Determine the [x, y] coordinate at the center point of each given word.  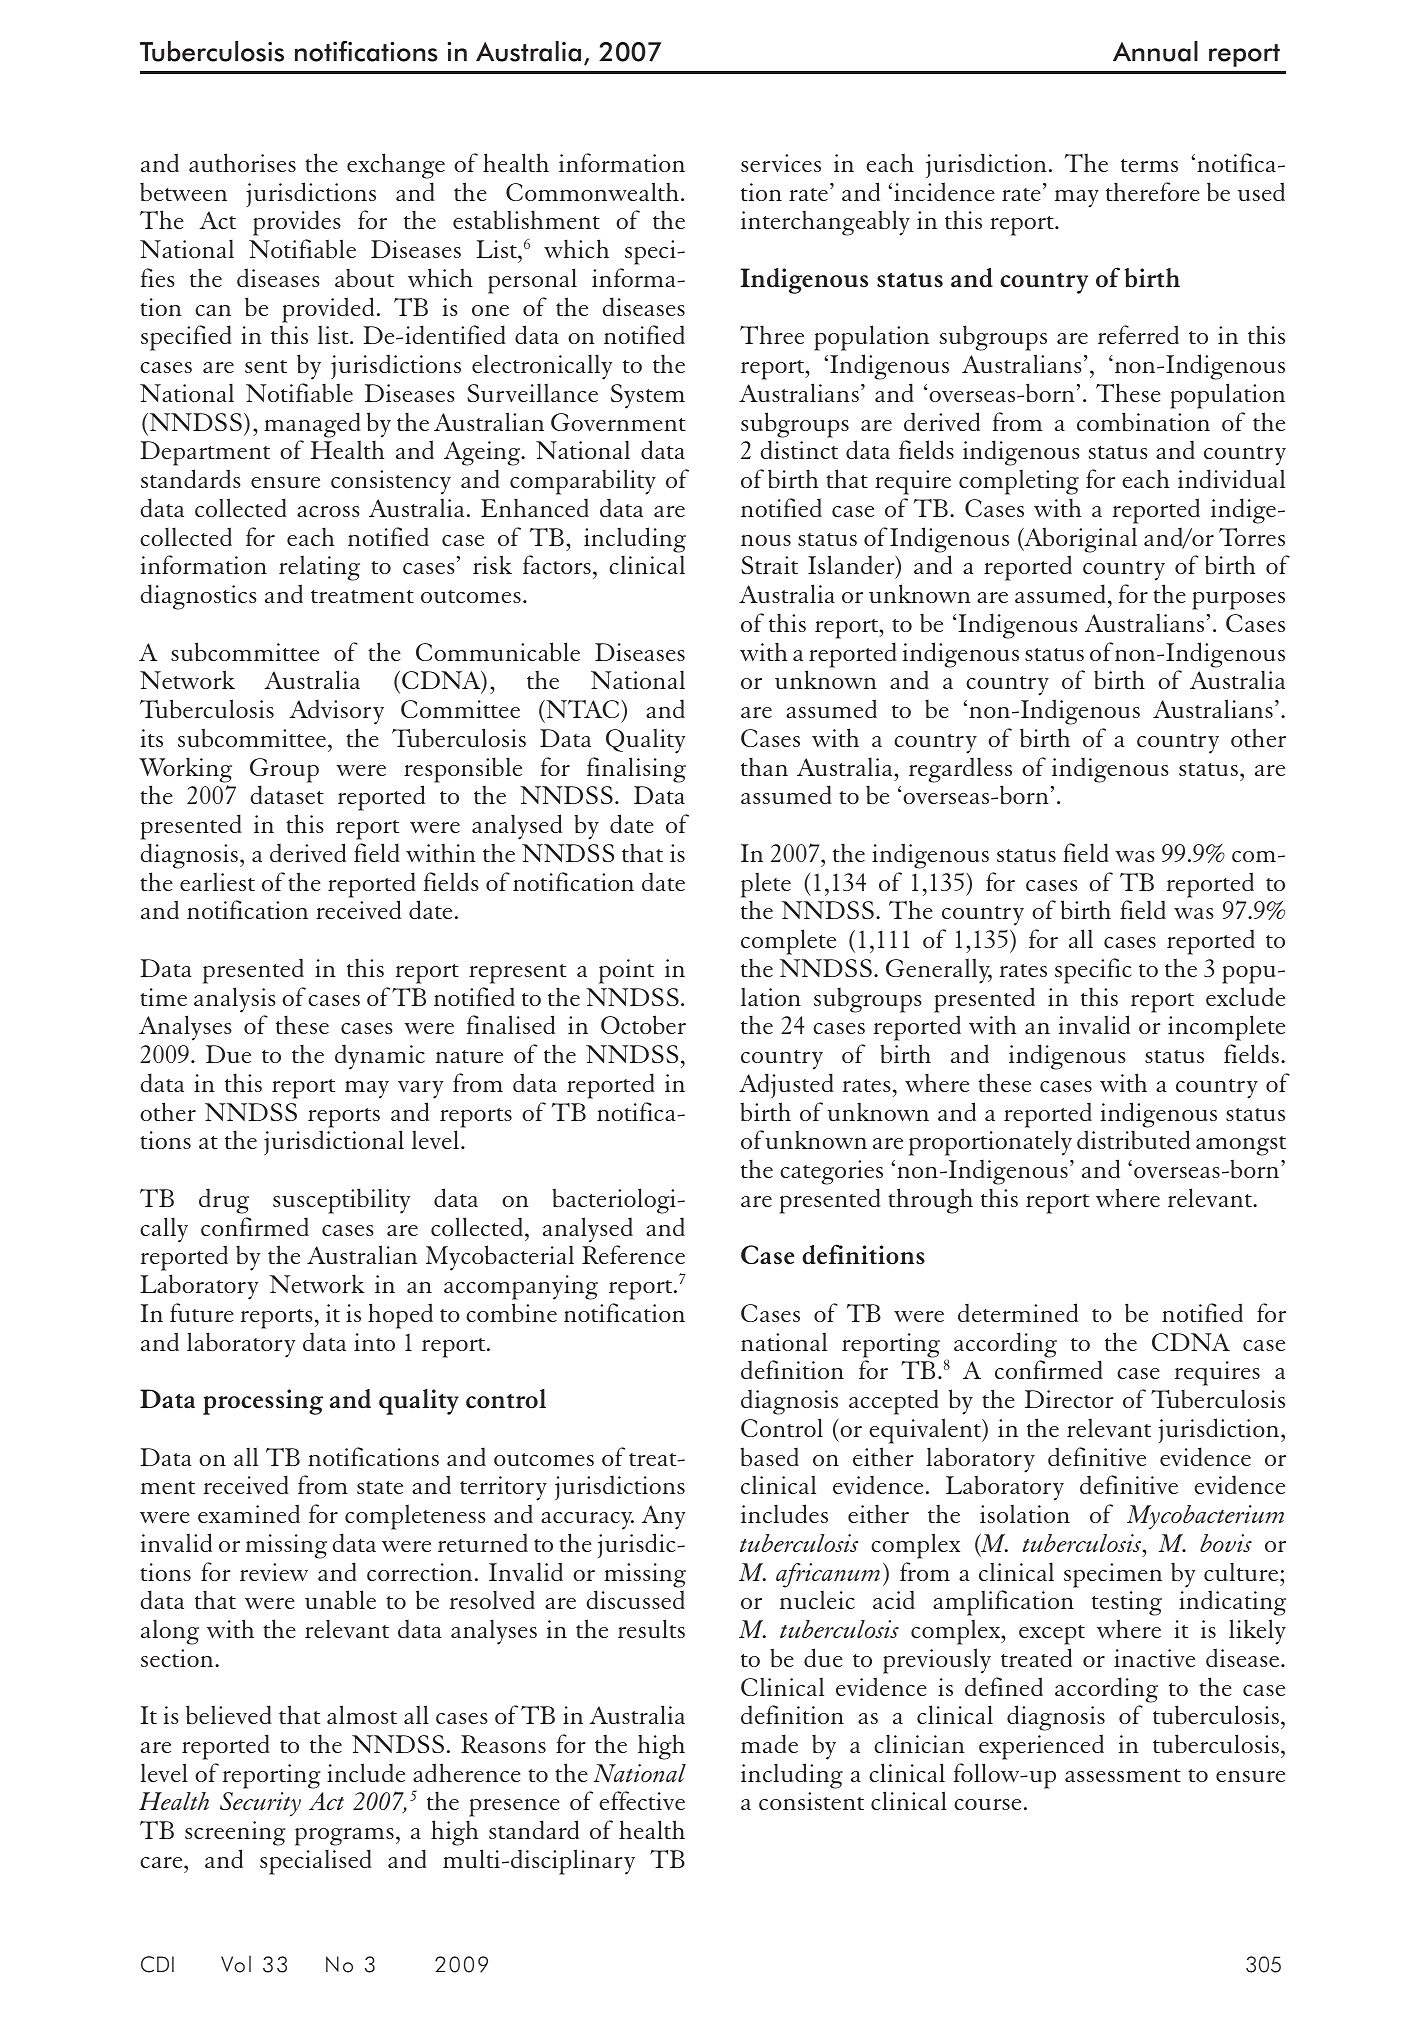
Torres [1252, 537]
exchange [396, 166]
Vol [236, 1964]
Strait [769, 565]
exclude [1245, 996]
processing [263, 1402]
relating [319, 568]
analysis [235, 1000]
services [781, 163]
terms [1149, 165]
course [987, 1804]
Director [1069, 1399]
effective [642, 1800]
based [769, 1456]
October [643, 1024]
